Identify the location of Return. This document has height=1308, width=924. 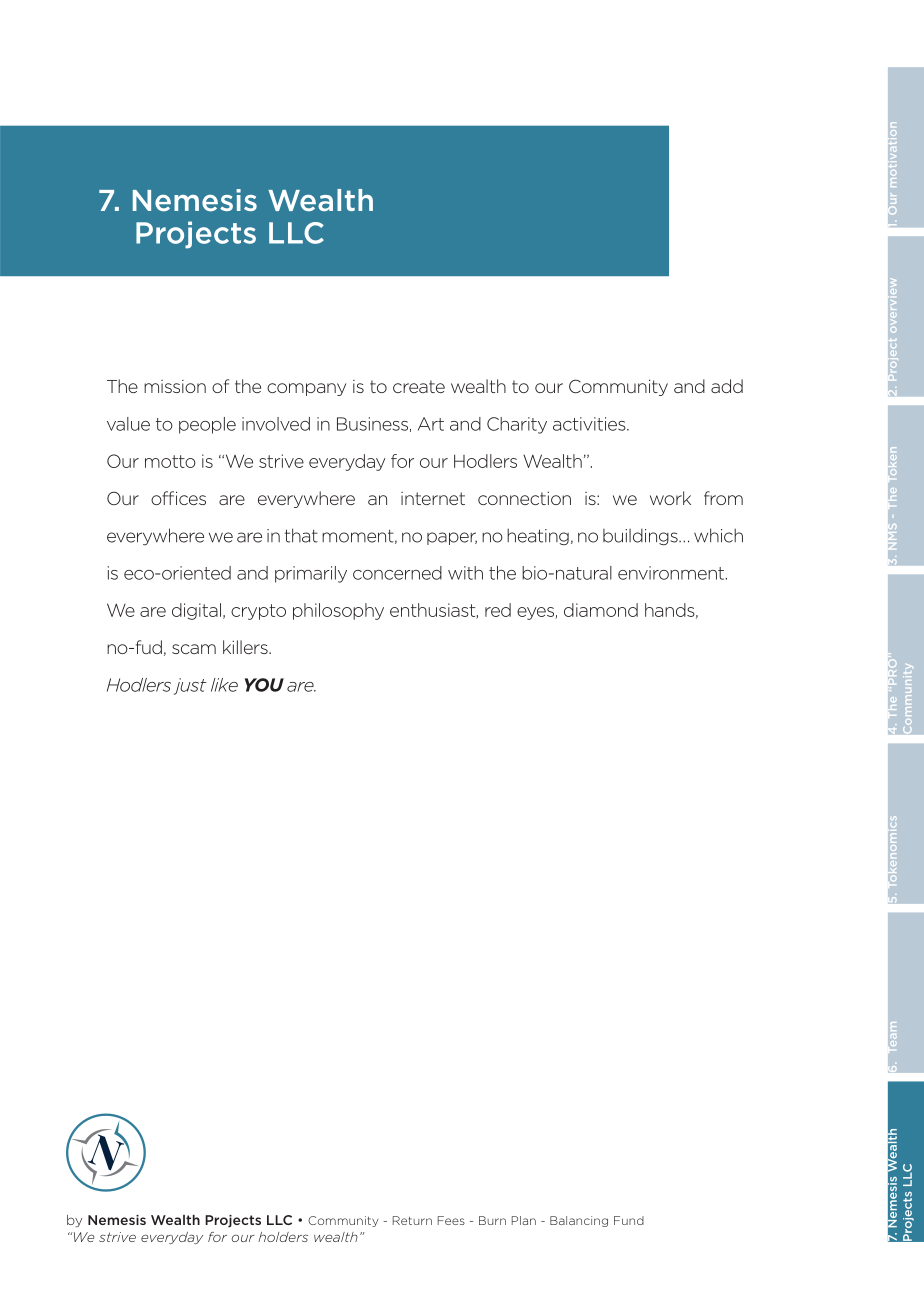
(412, 1220).
